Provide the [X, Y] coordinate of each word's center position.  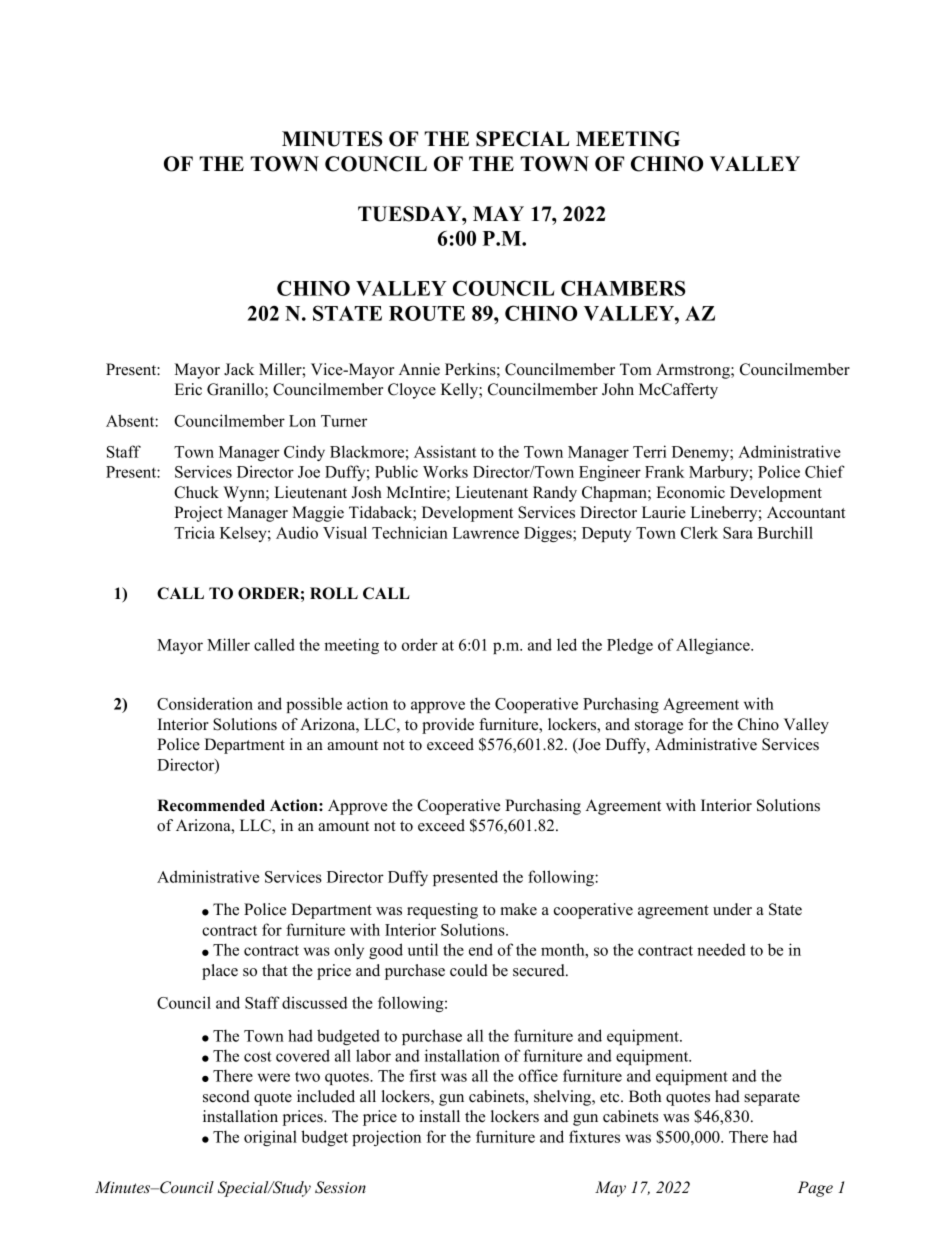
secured [540, 970]
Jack [239, 369]
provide [448, 726]
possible [314, 705]
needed [721, 949]
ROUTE [427, 313]
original [270, 1138]
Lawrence [486, 533]
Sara [738, 533]
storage [659, 727]
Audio [297, 532]
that [275, 970]
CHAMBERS [623, 288]
